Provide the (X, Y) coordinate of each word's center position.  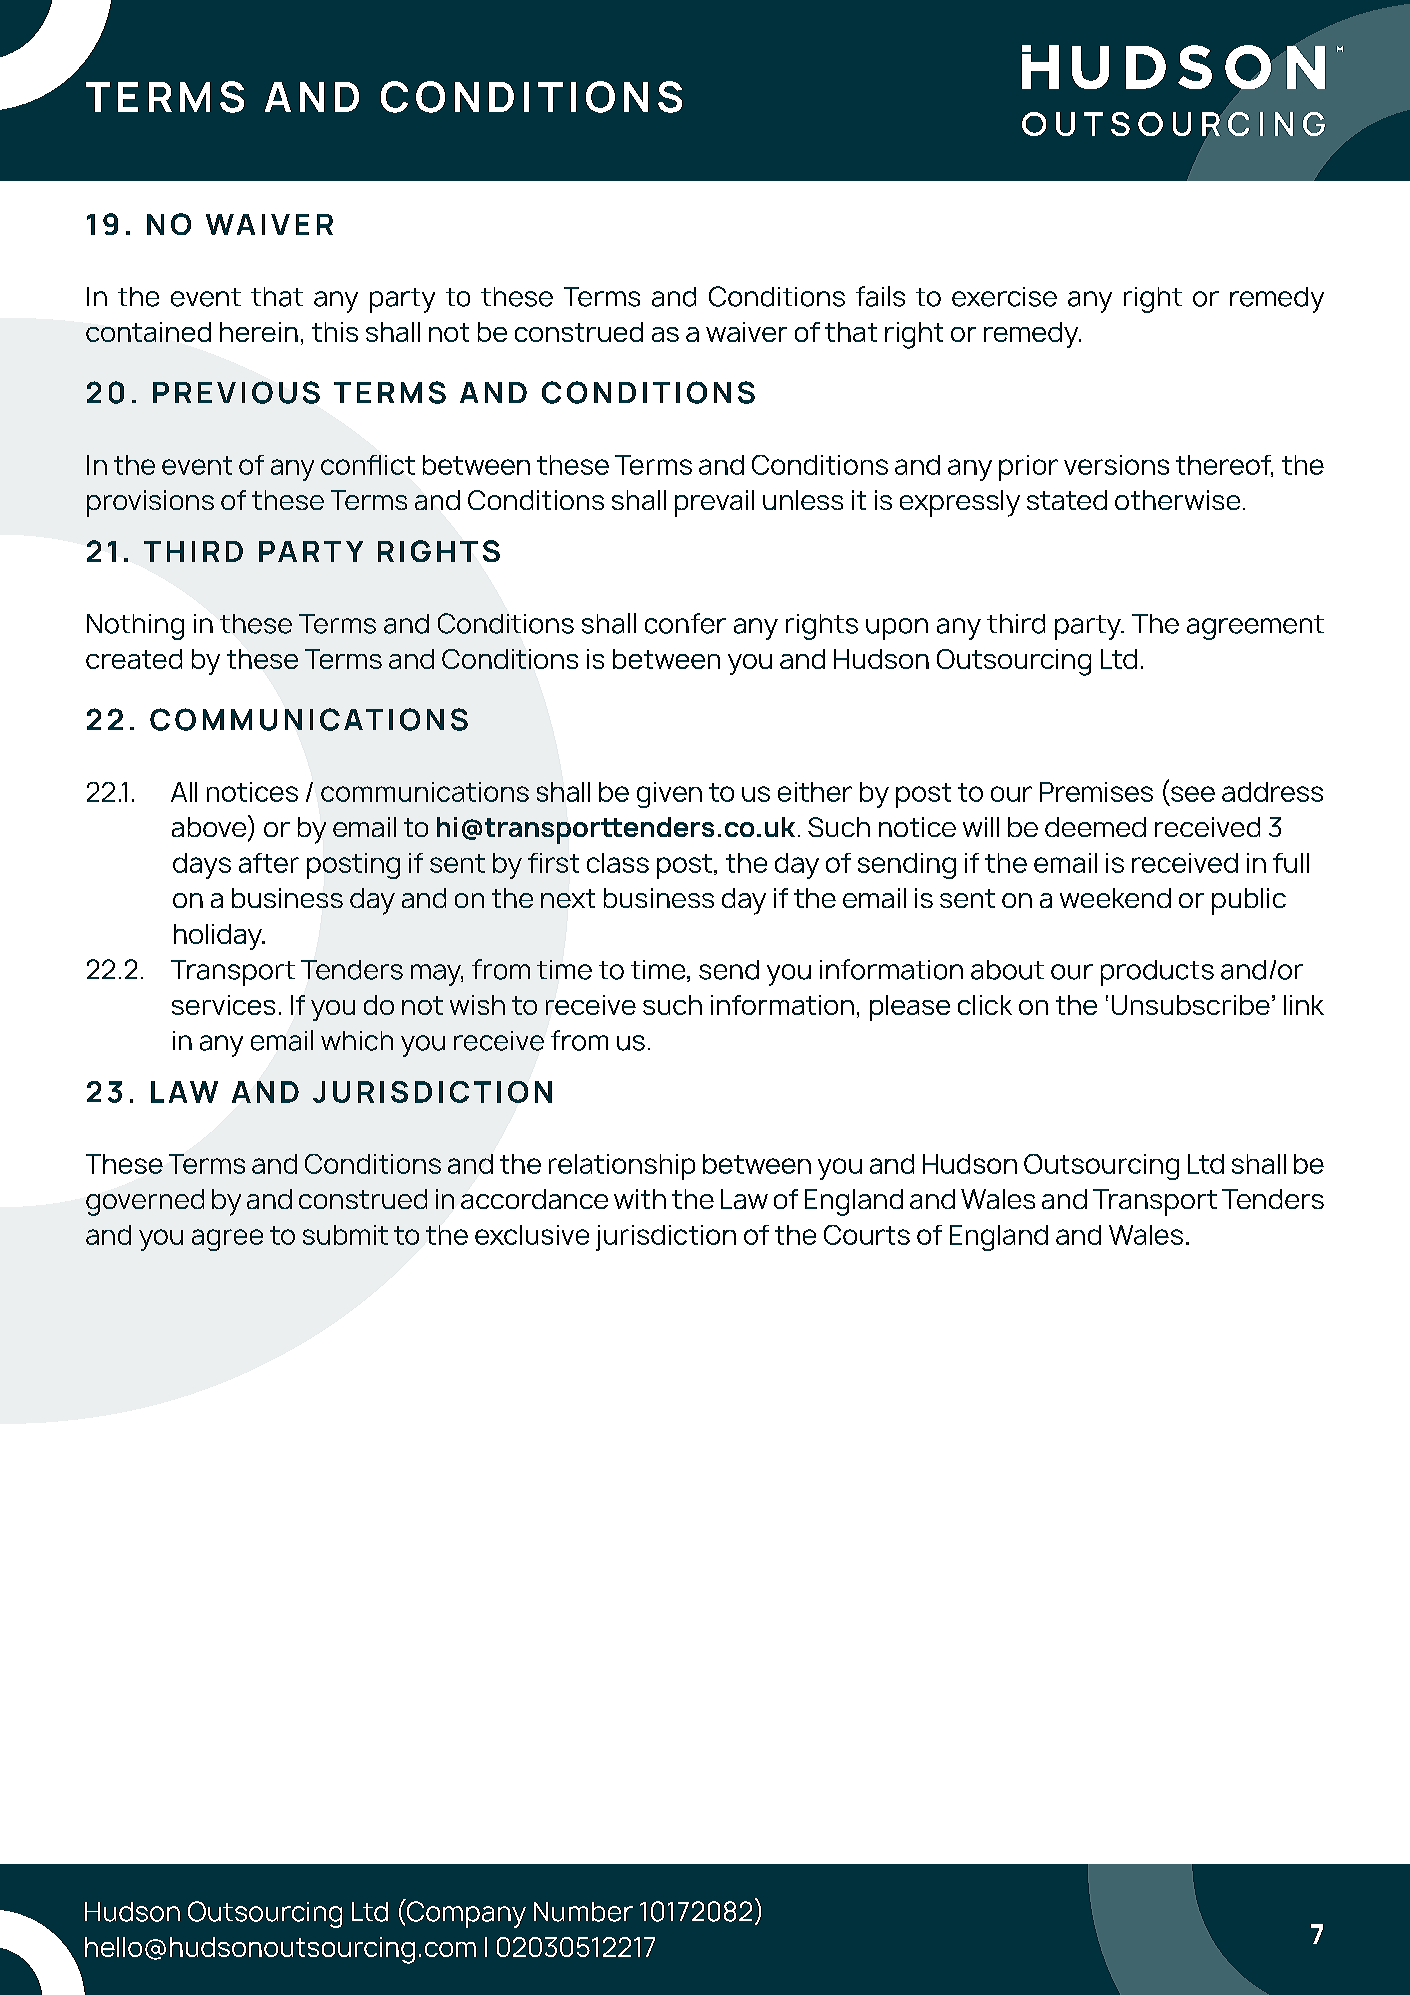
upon (897, 629)
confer (685, 623)
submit (345, 1235)
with (640, 1199)
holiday (219, 937)
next (568, 898)
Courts (867, 1235)
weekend (1115, 898)
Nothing (135, 627)
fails (880, 296)
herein (259, 332)
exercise (1004, 297)
